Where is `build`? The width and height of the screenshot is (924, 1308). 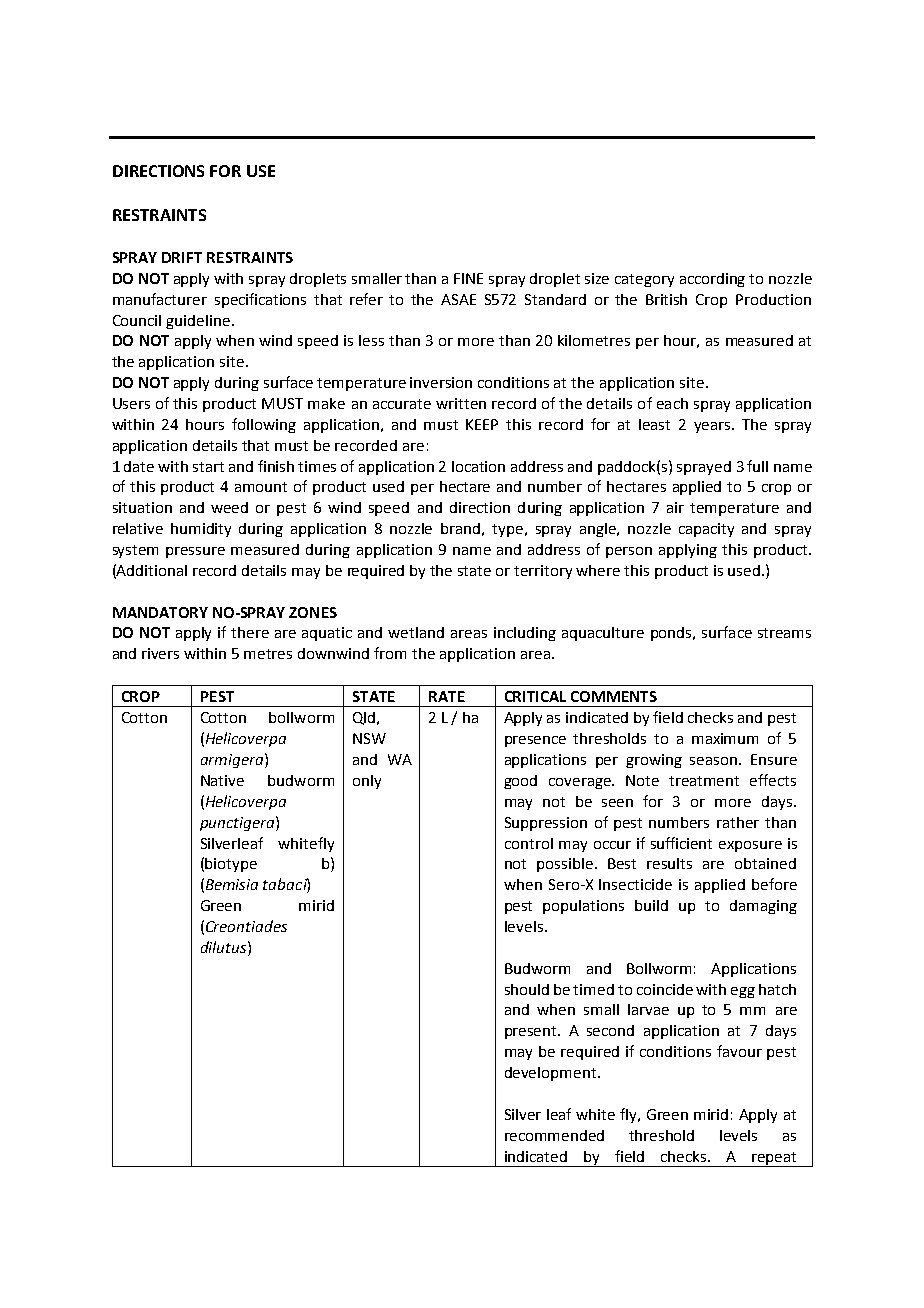
build is located at coordinates (651, 905).
